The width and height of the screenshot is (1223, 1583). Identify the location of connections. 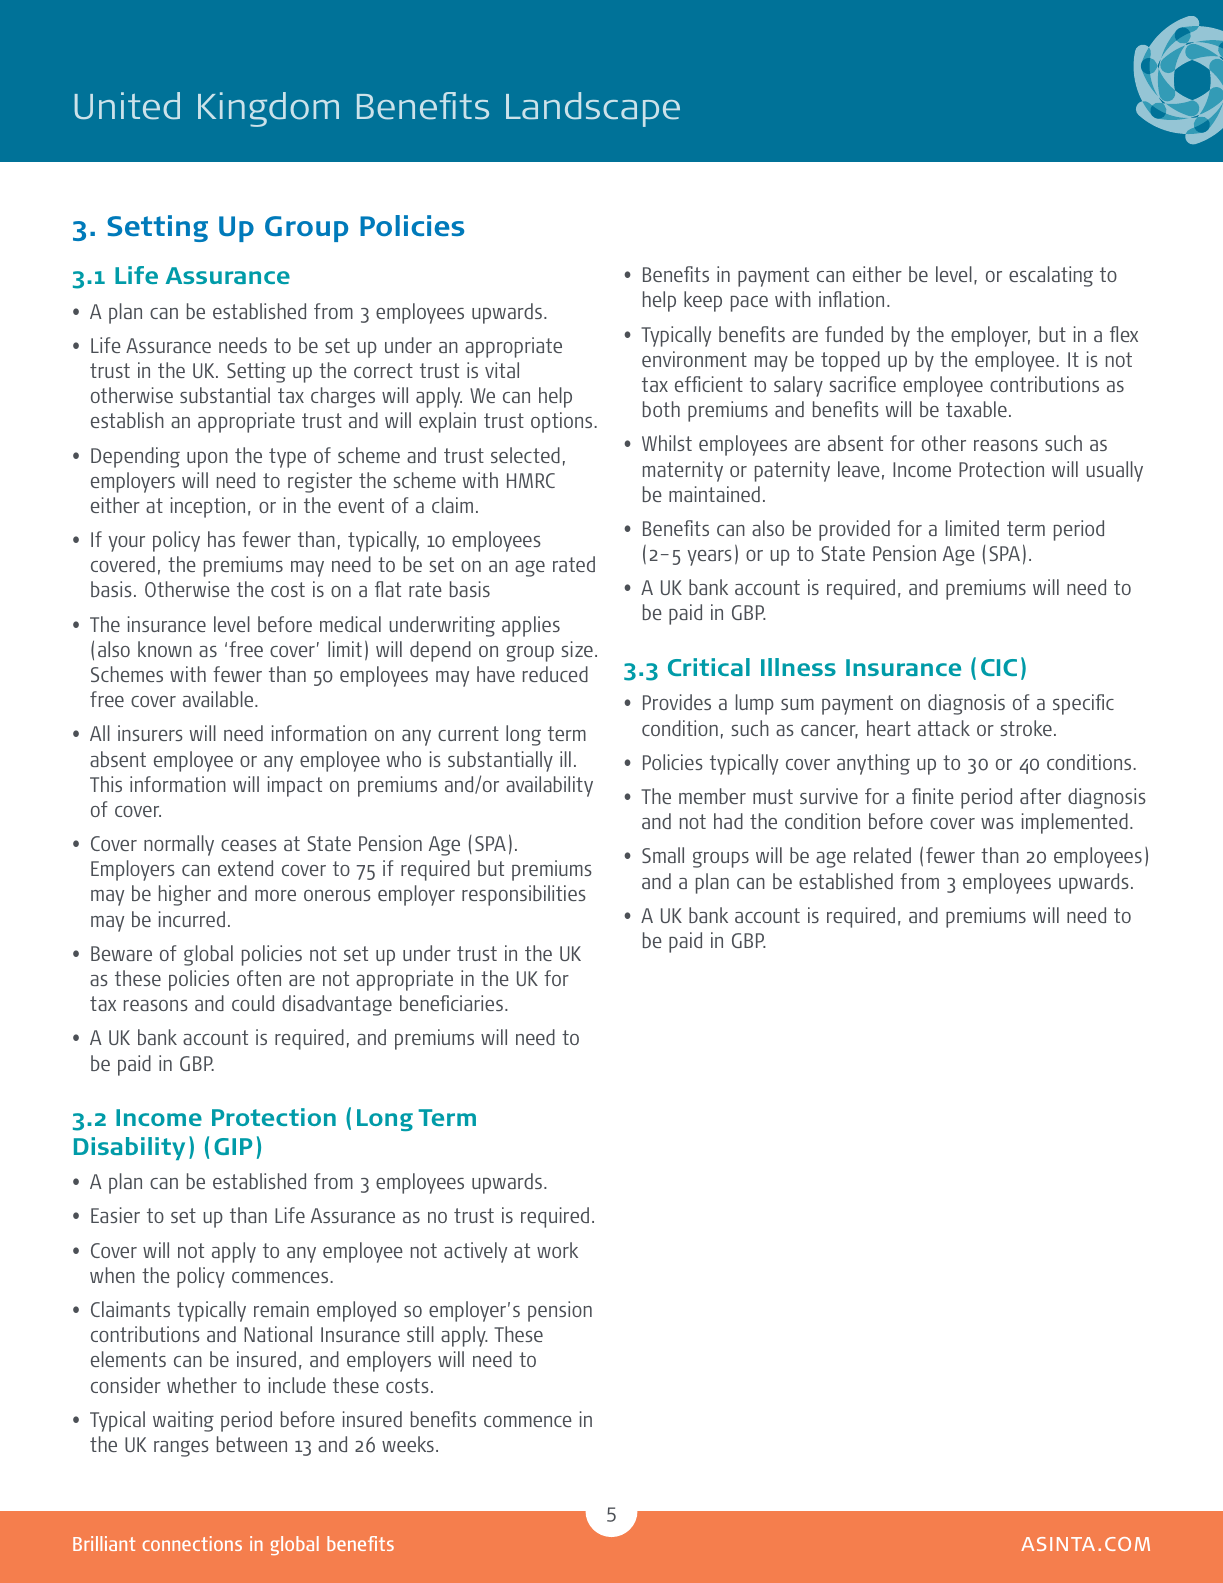
(192, 1543).
